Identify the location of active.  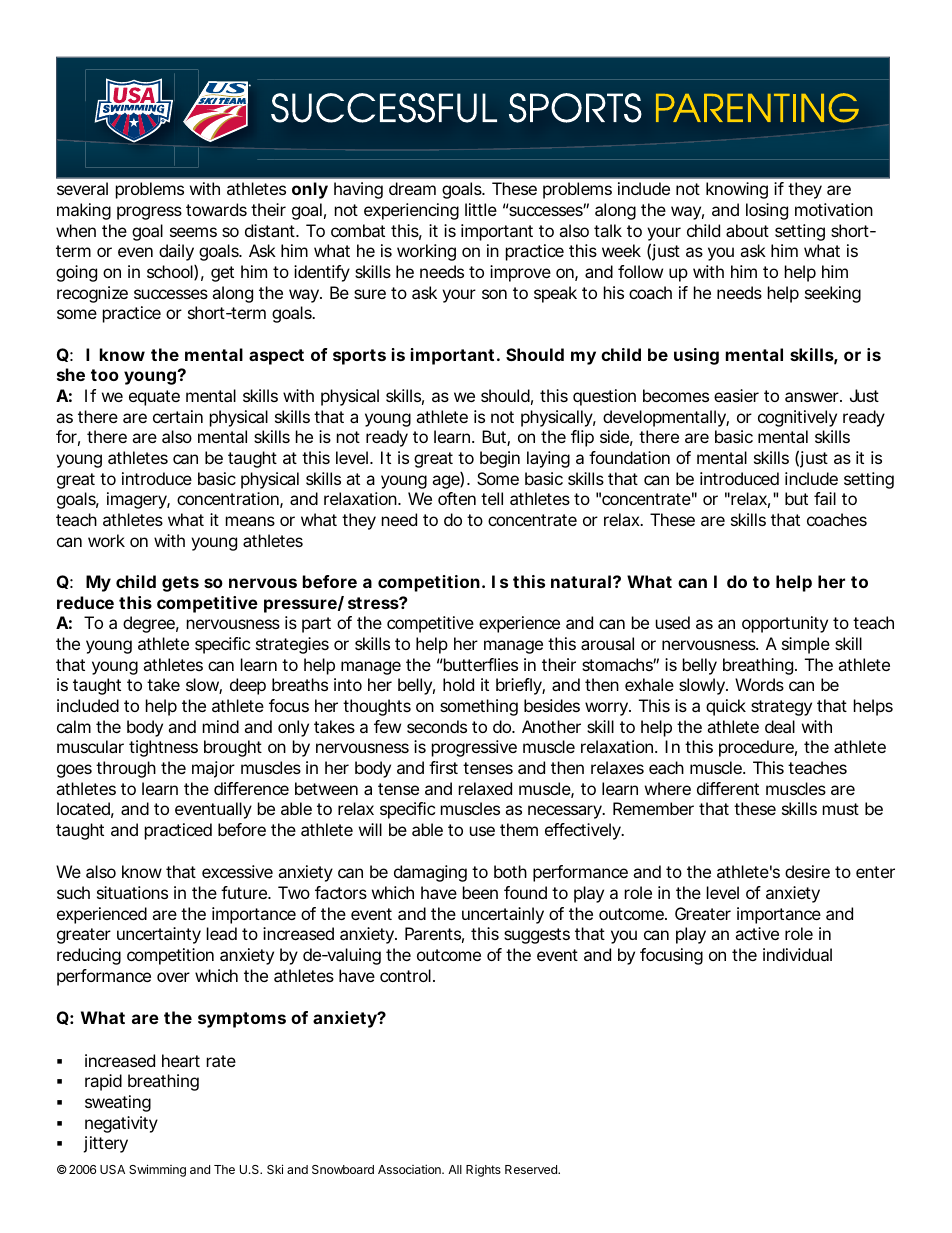
(757, 933).
